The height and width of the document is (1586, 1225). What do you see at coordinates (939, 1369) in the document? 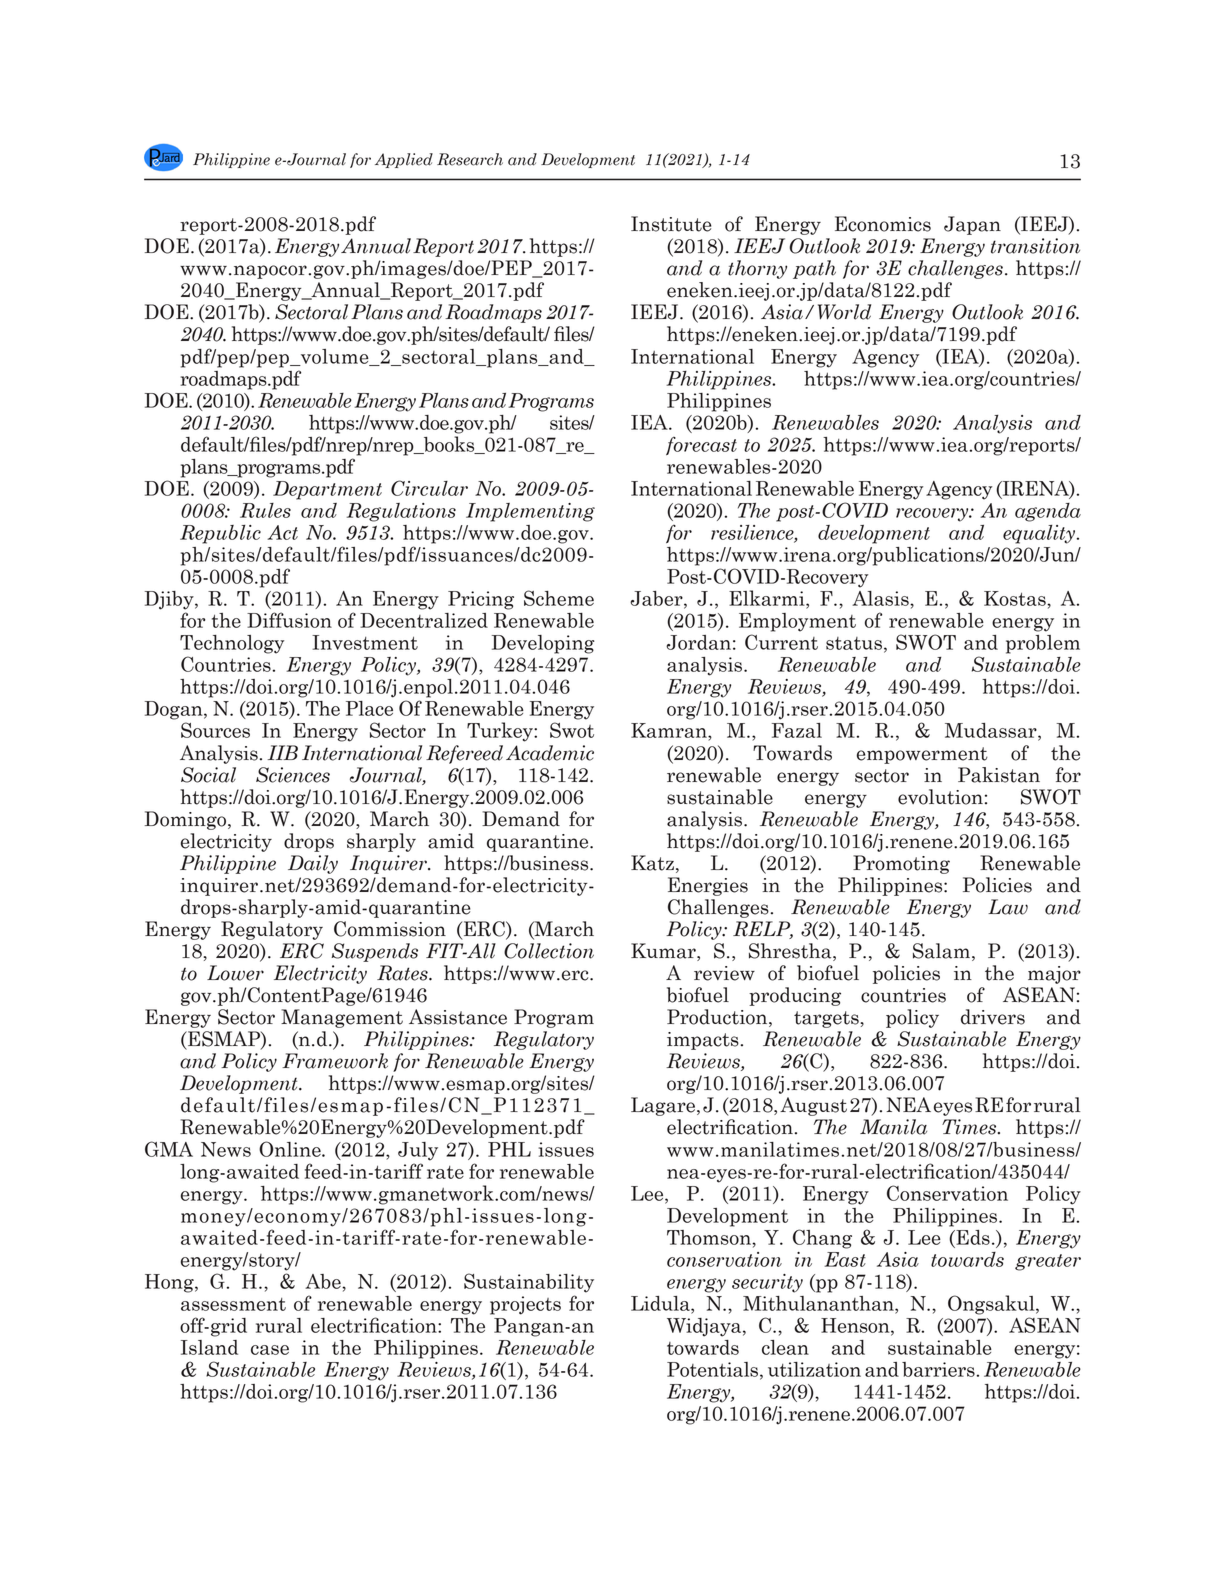
I see `barriers` at bounding box center [939, 1369].
